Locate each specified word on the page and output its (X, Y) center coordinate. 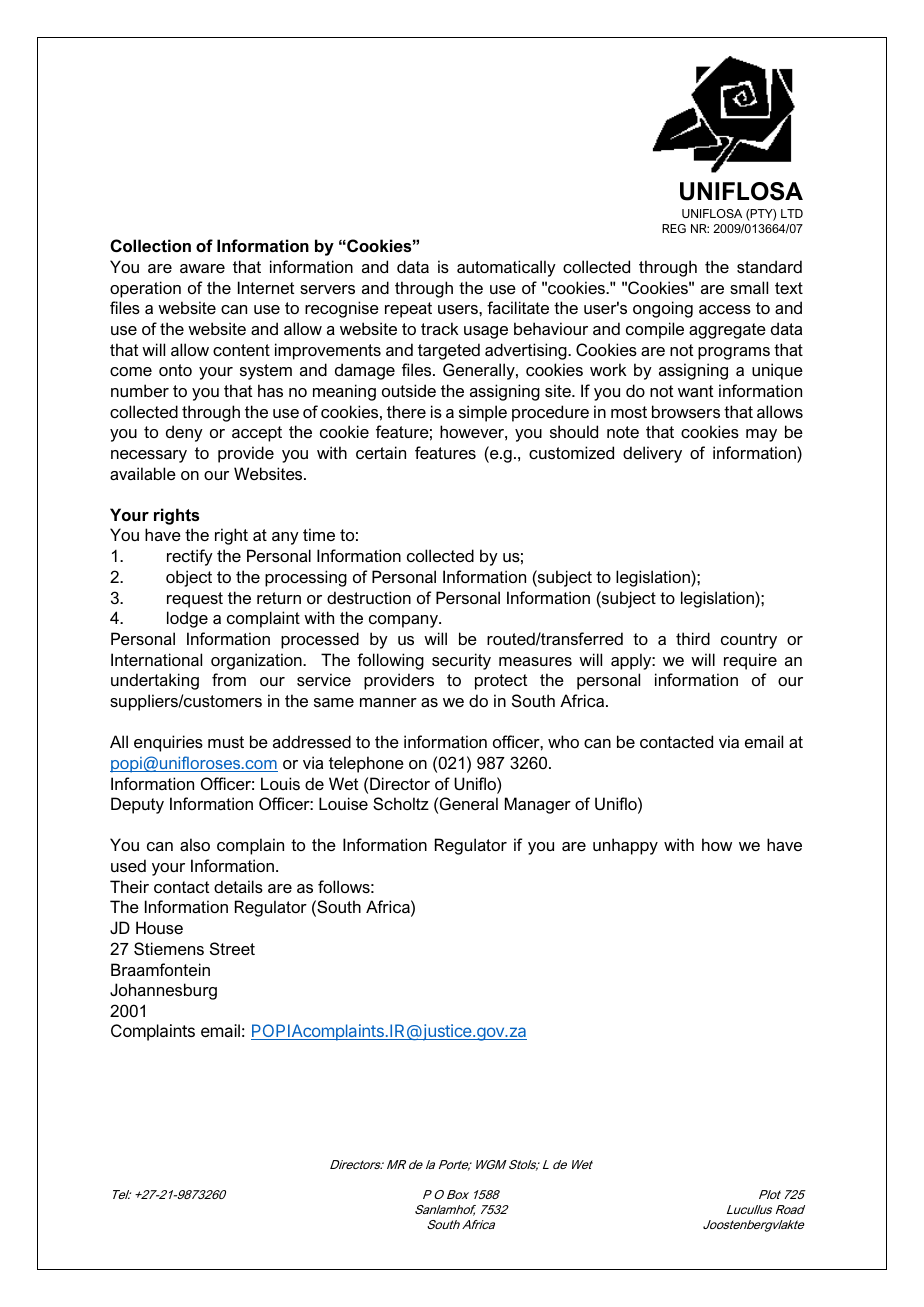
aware (202, 268)
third (693, 638)
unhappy (625, 846)
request (195, 600)
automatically (506, 268)
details (238, 886)
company (404, 621)
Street (232, 948)
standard (769, 266)
